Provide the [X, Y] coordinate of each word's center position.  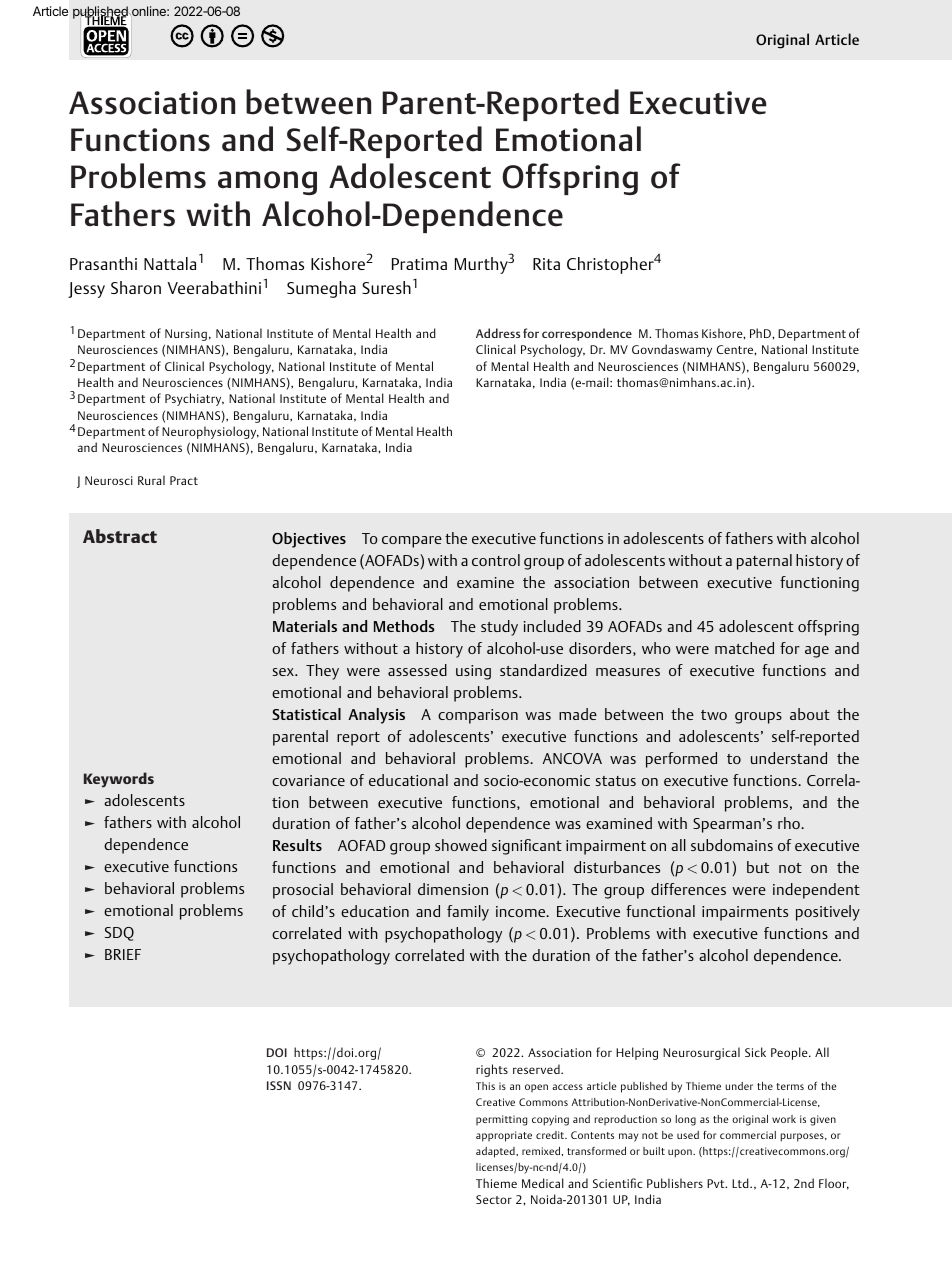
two [714, 715]
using [473, 672]
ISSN [279, 1085]
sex [284, 672]
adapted [496, 1152]
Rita [546, 264]
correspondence [587, 334]
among [267, 183]
